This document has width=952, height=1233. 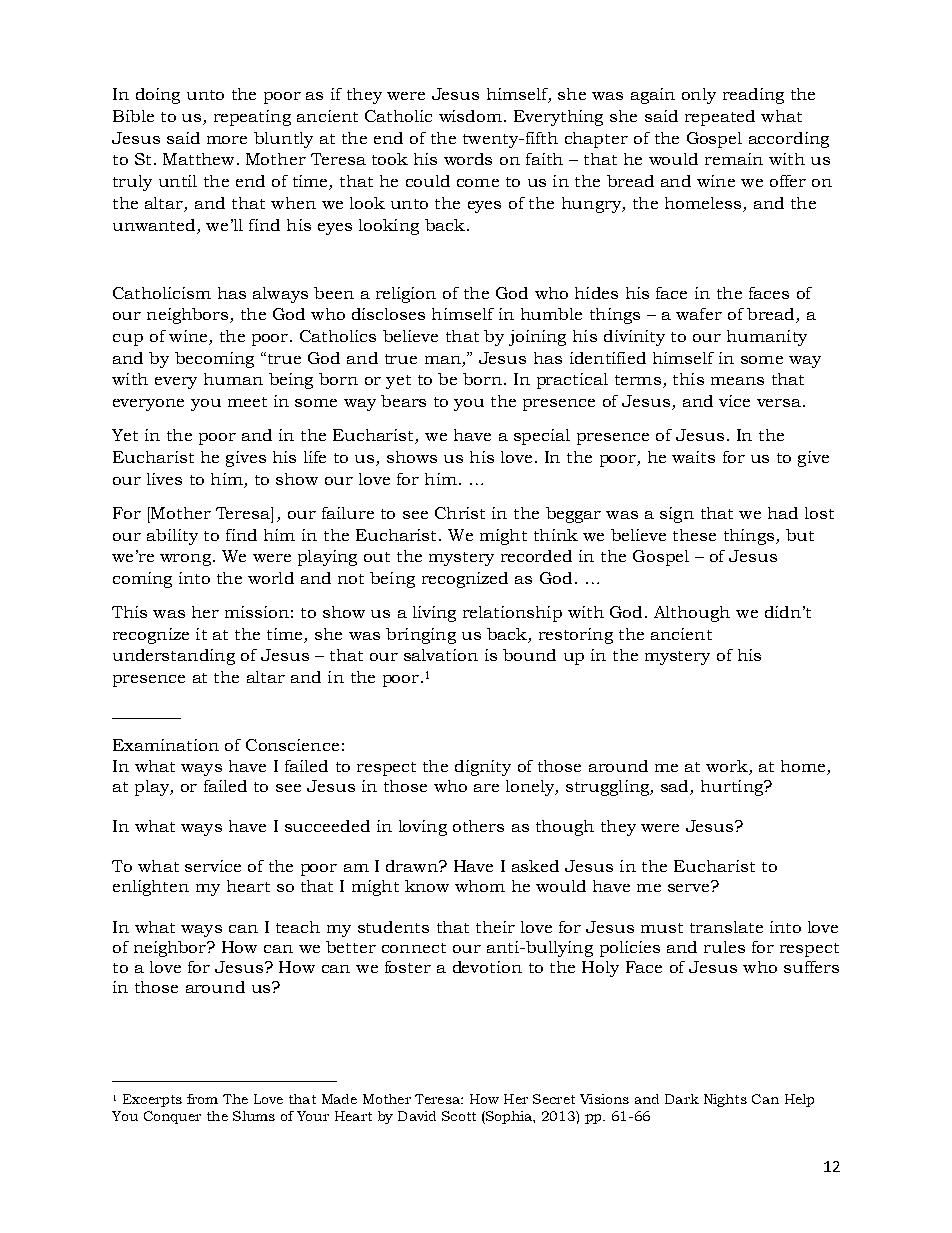 I want to click on Nights, so click(x=725, y=1100).
